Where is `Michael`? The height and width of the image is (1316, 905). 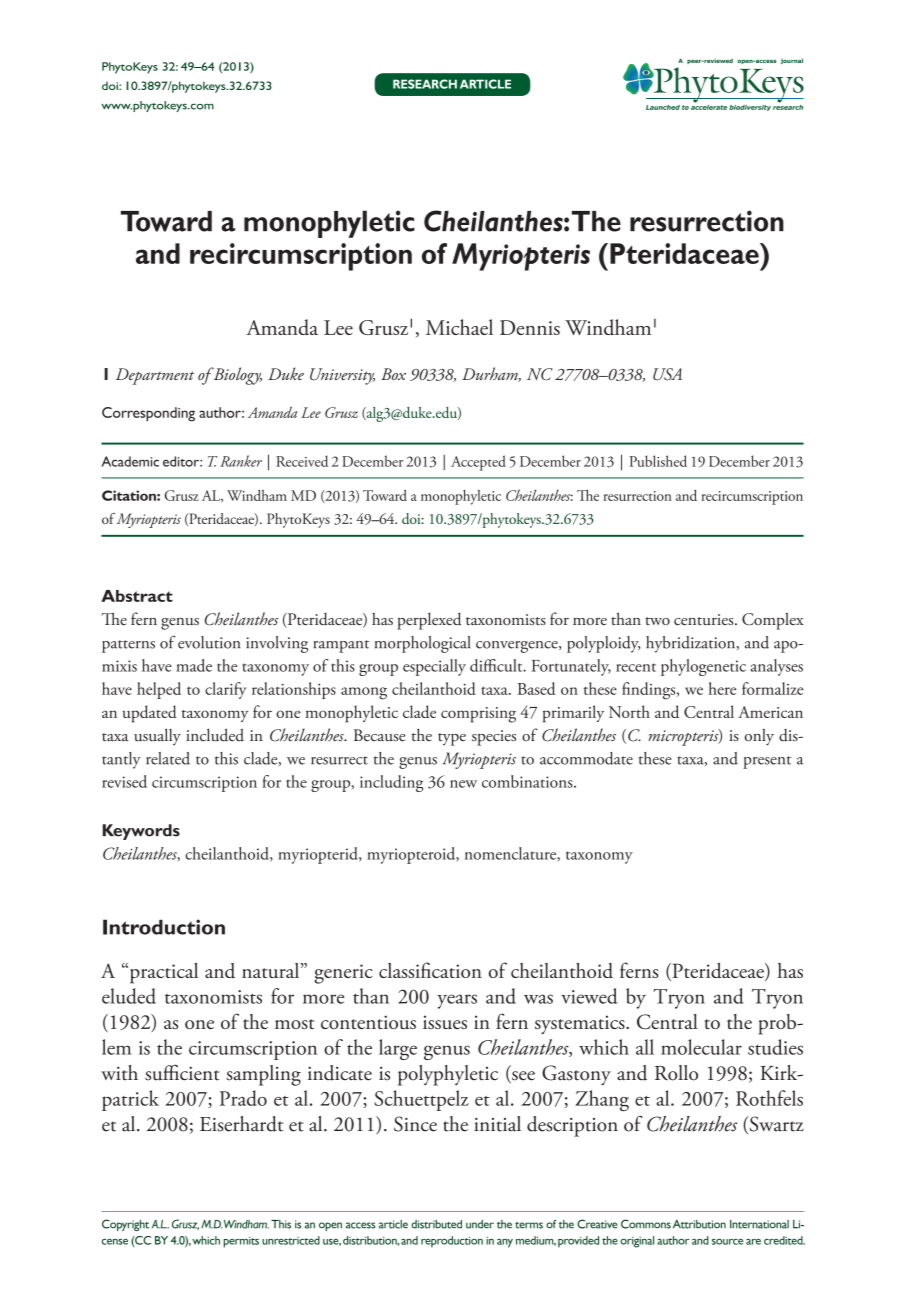
Michael is located at coordinates (459, 327).
